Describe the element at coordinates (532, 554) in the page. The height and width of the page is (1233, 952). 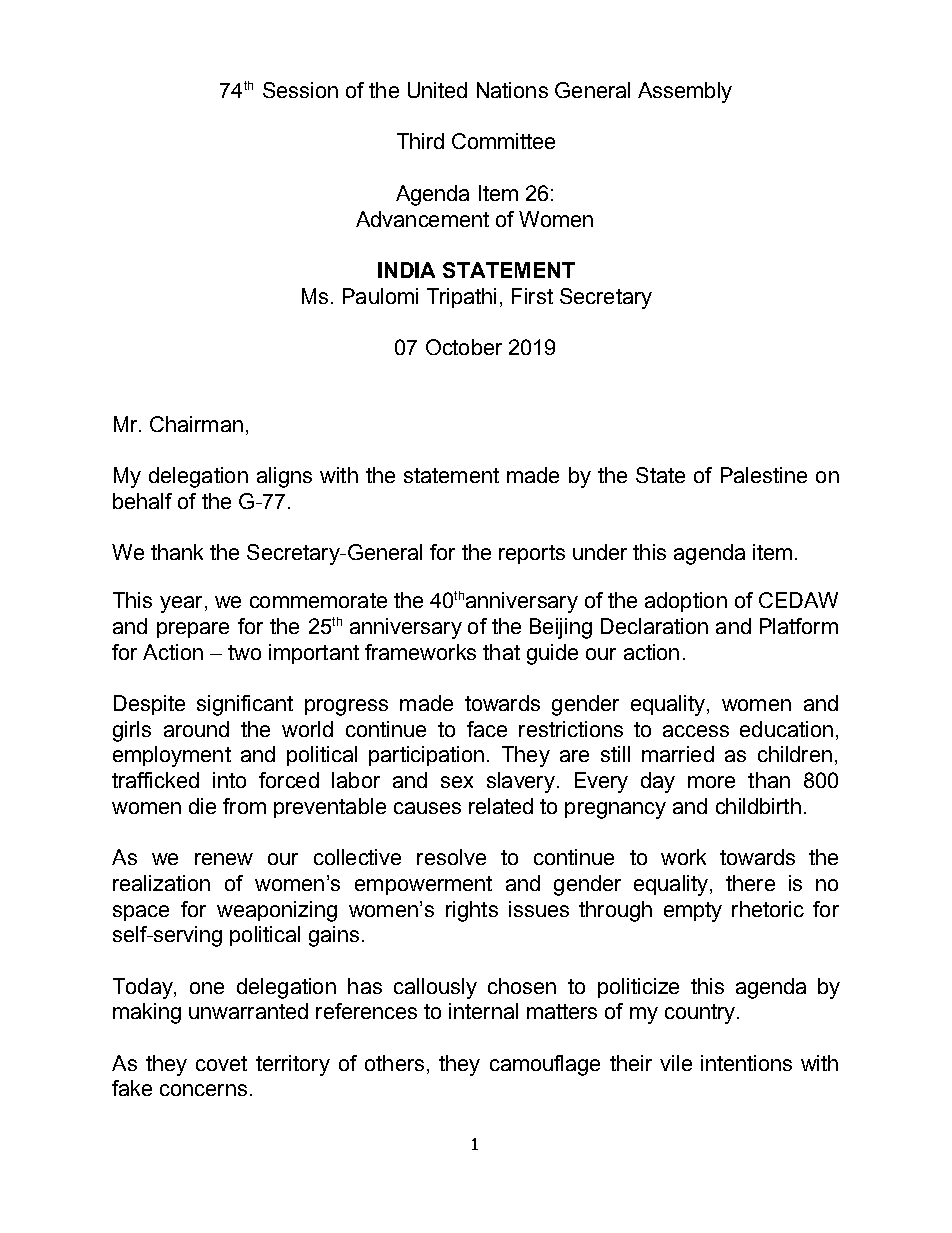
I see `reports` at that location.
